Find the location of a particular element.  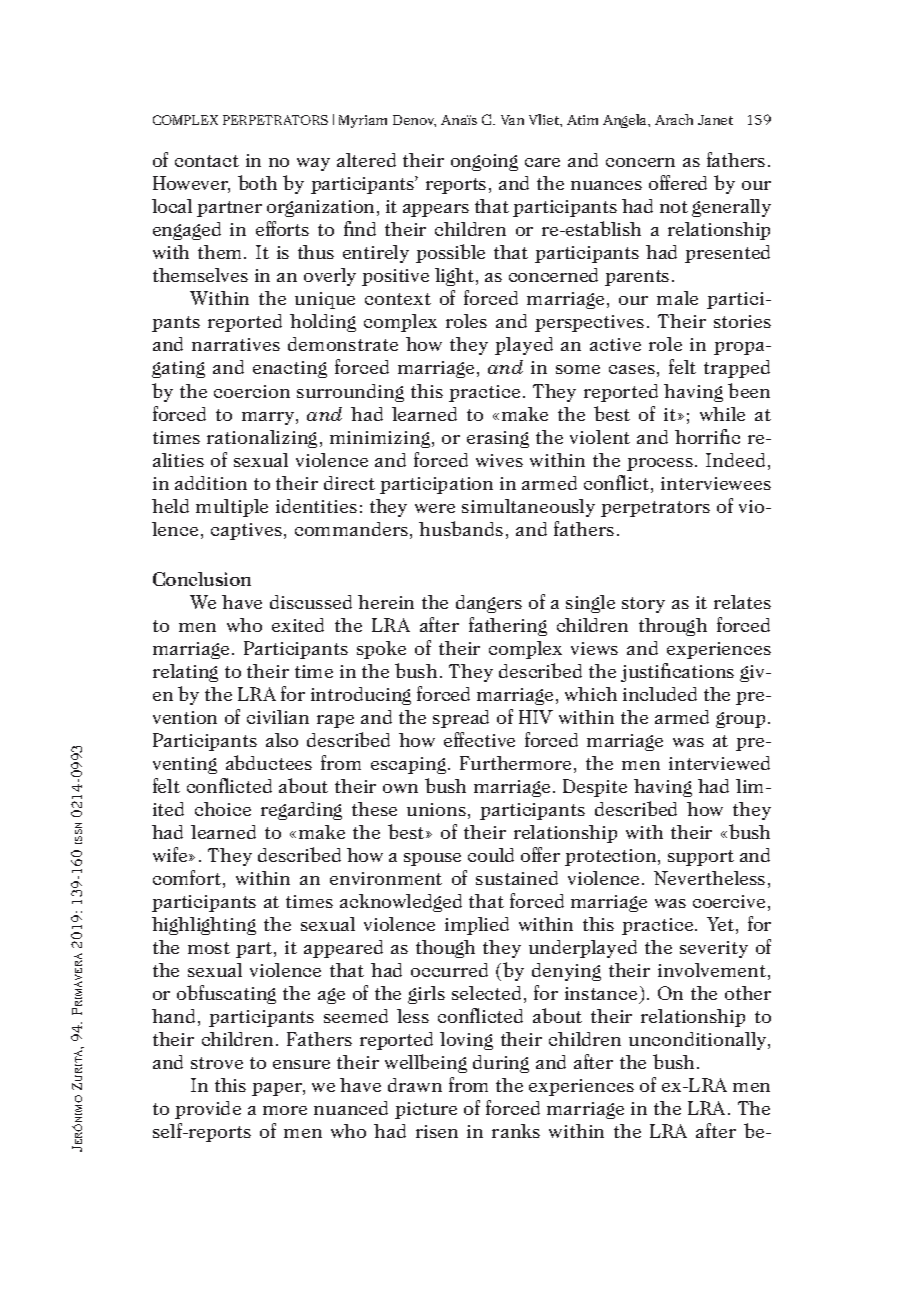

Conclusion is located at coordinates (202, 579).
